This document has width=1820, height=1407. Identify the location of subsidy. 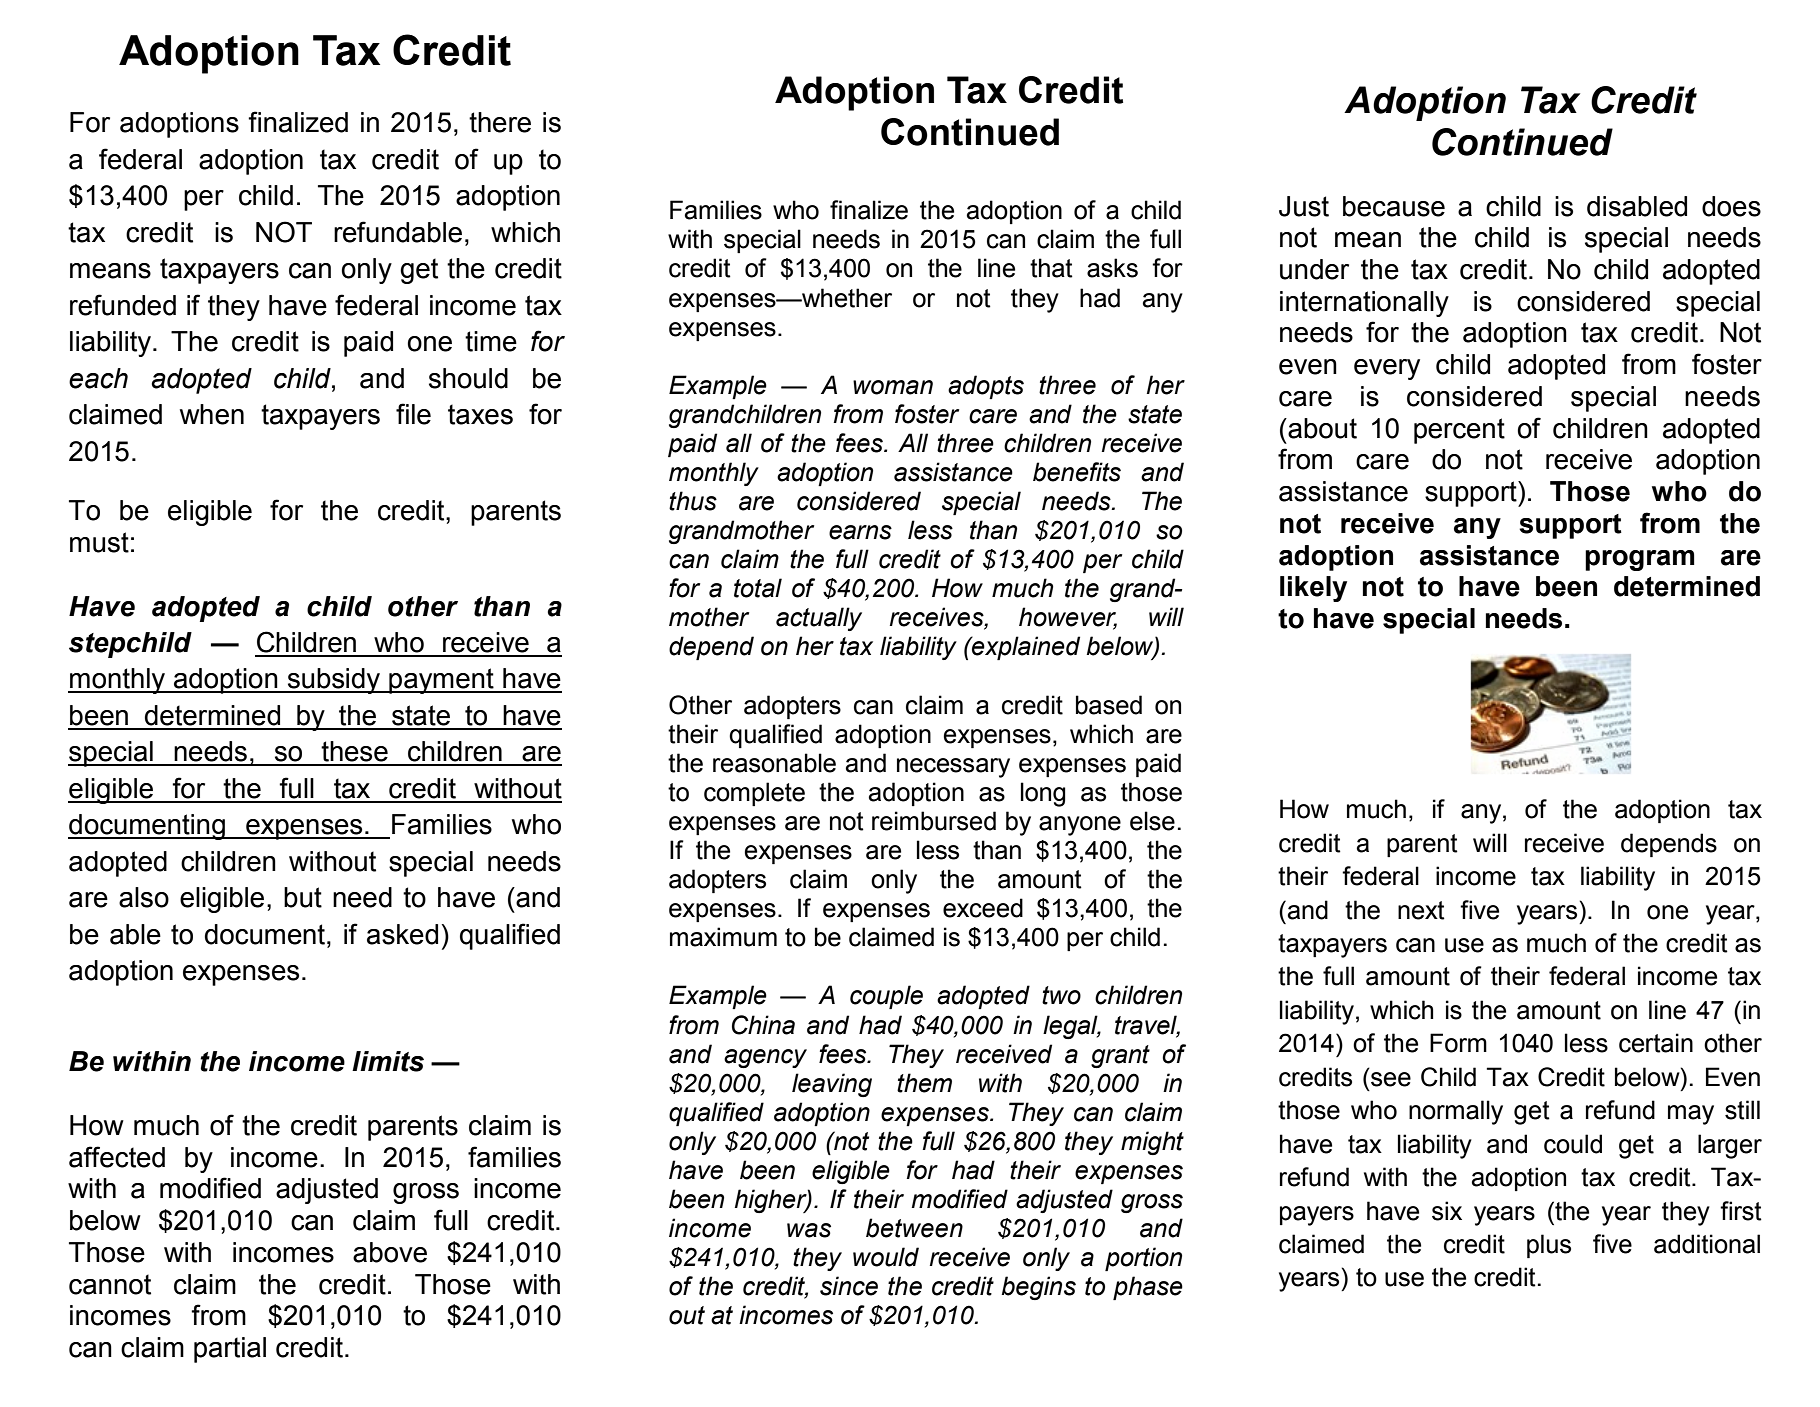
(333, 681).
